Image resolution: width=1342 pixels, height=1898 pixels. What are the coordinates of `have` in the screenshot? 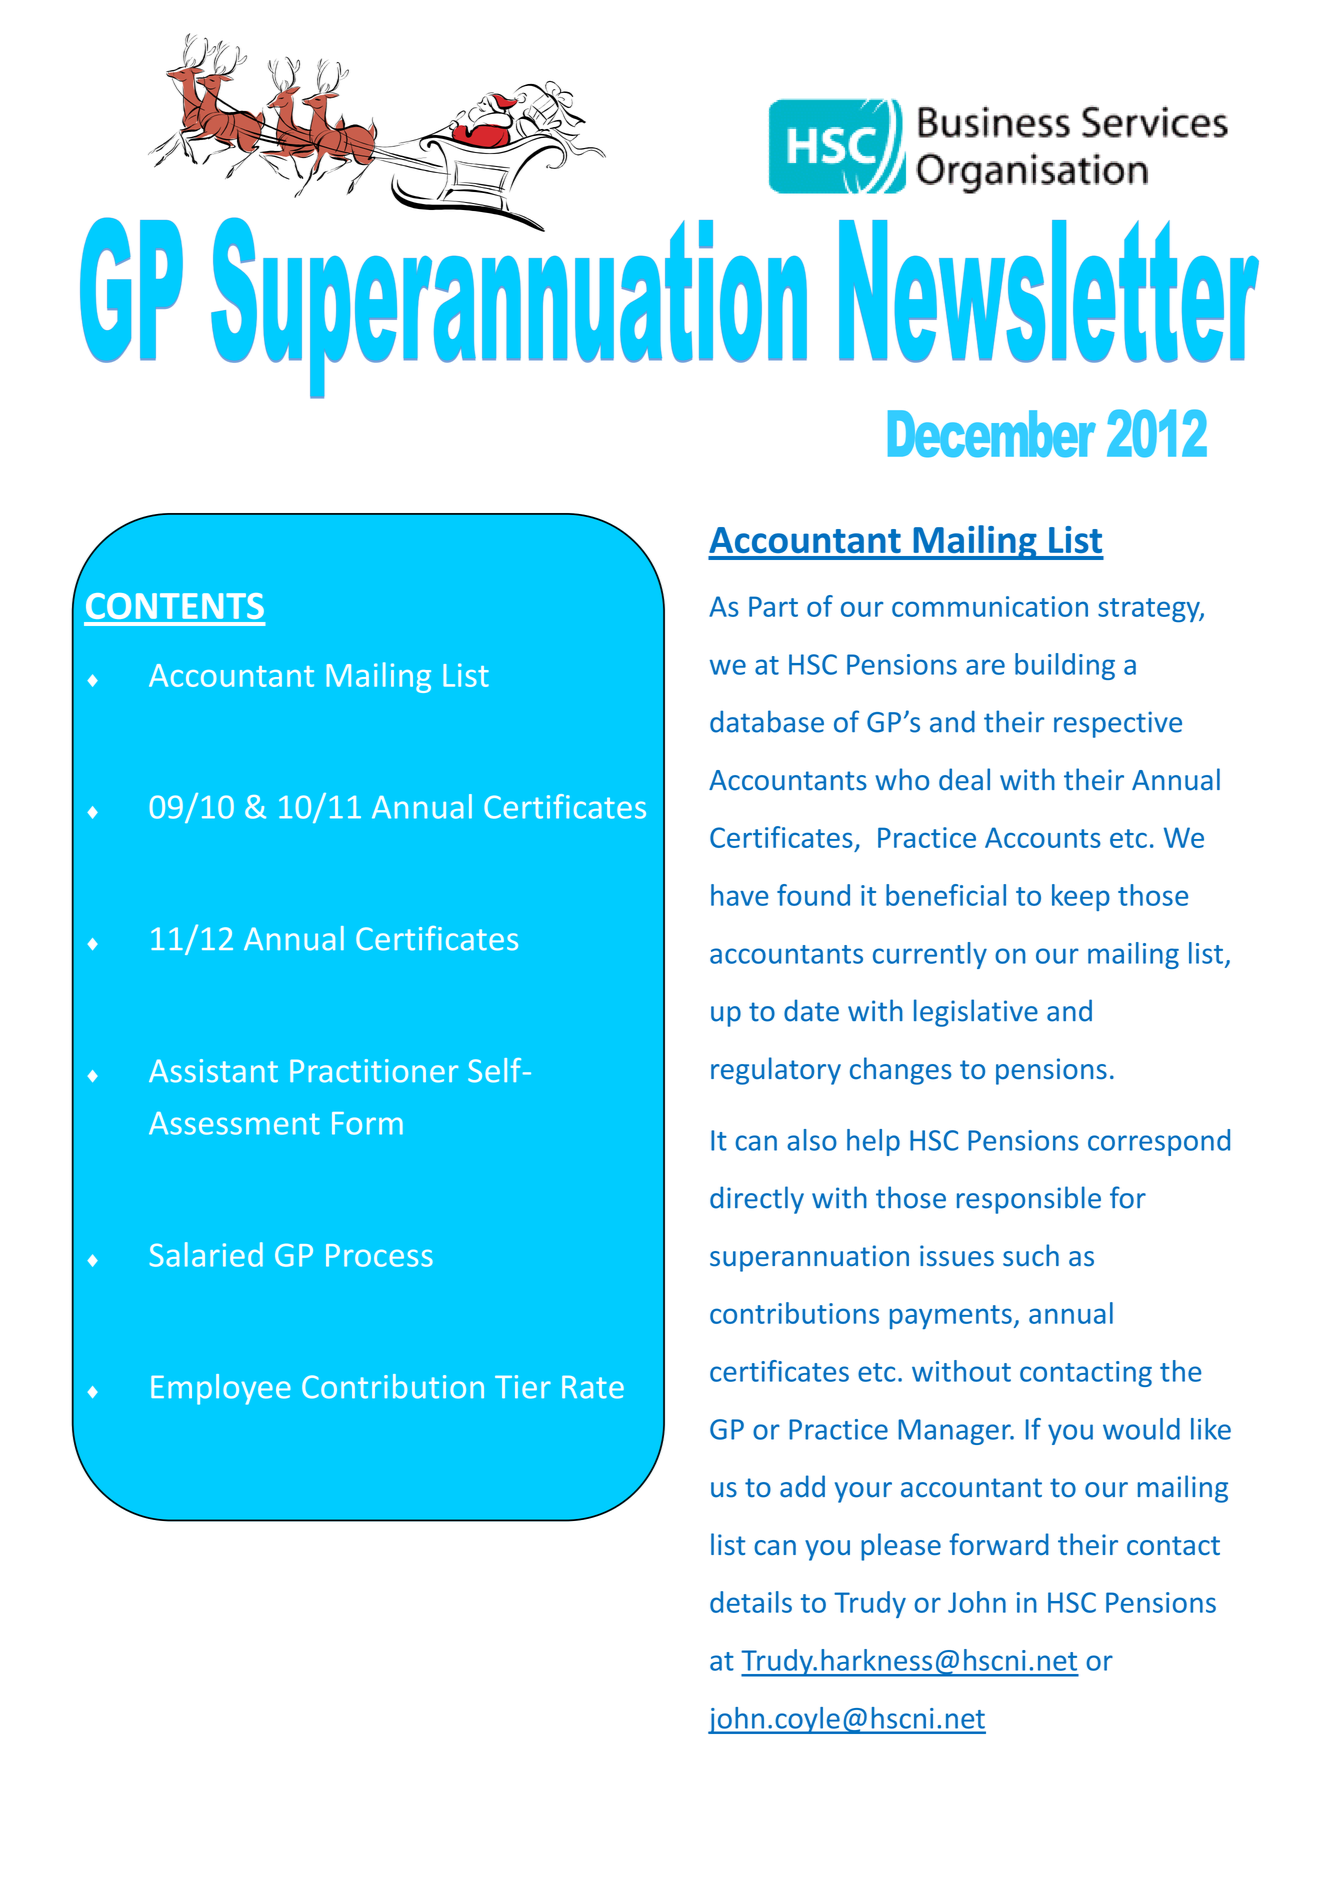 It's located at (740, 895).
